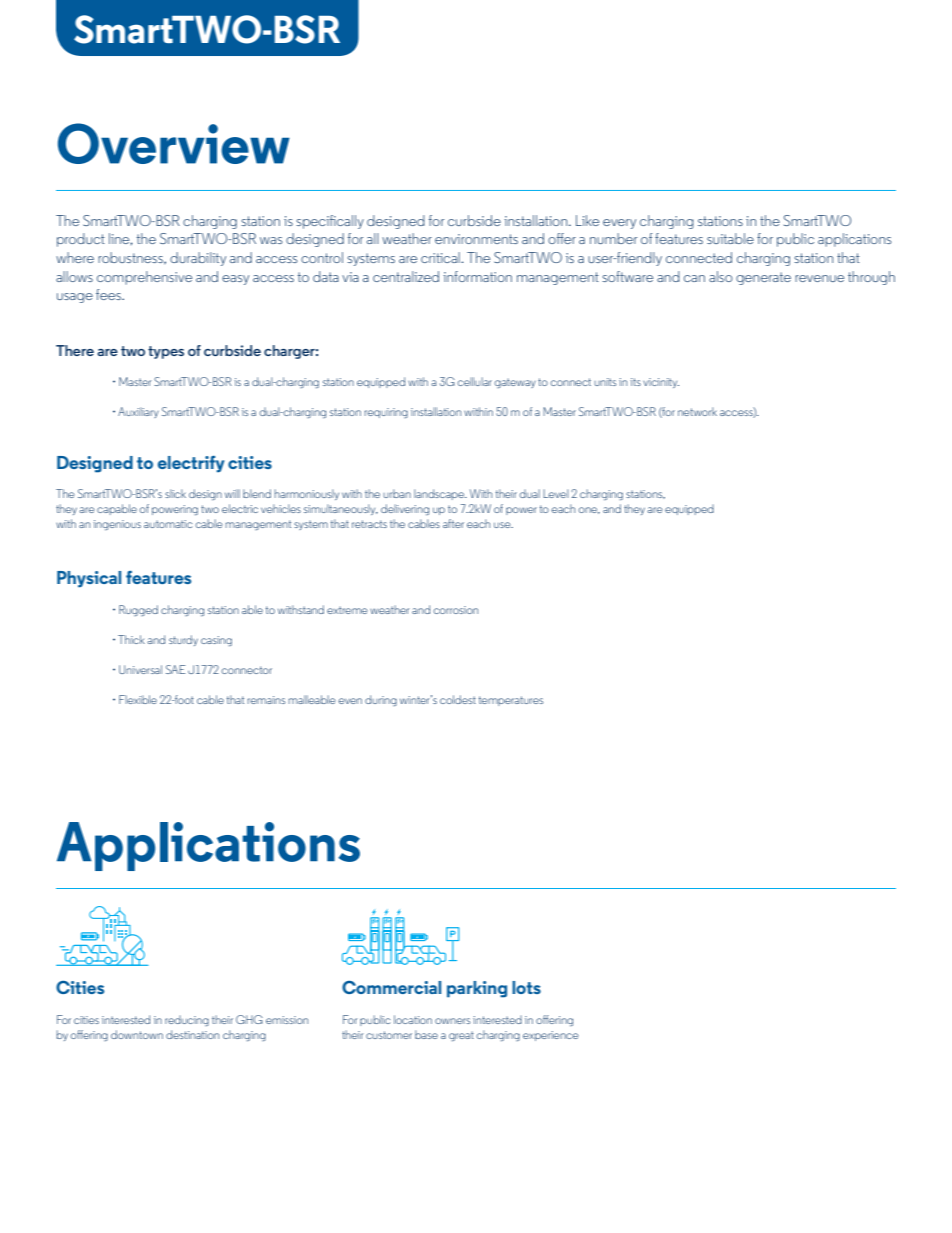 This page has width=952, height=1233. What do you see at coordinates (166, 352) in the page?
I see `types` at bounding box center [166, 352].
